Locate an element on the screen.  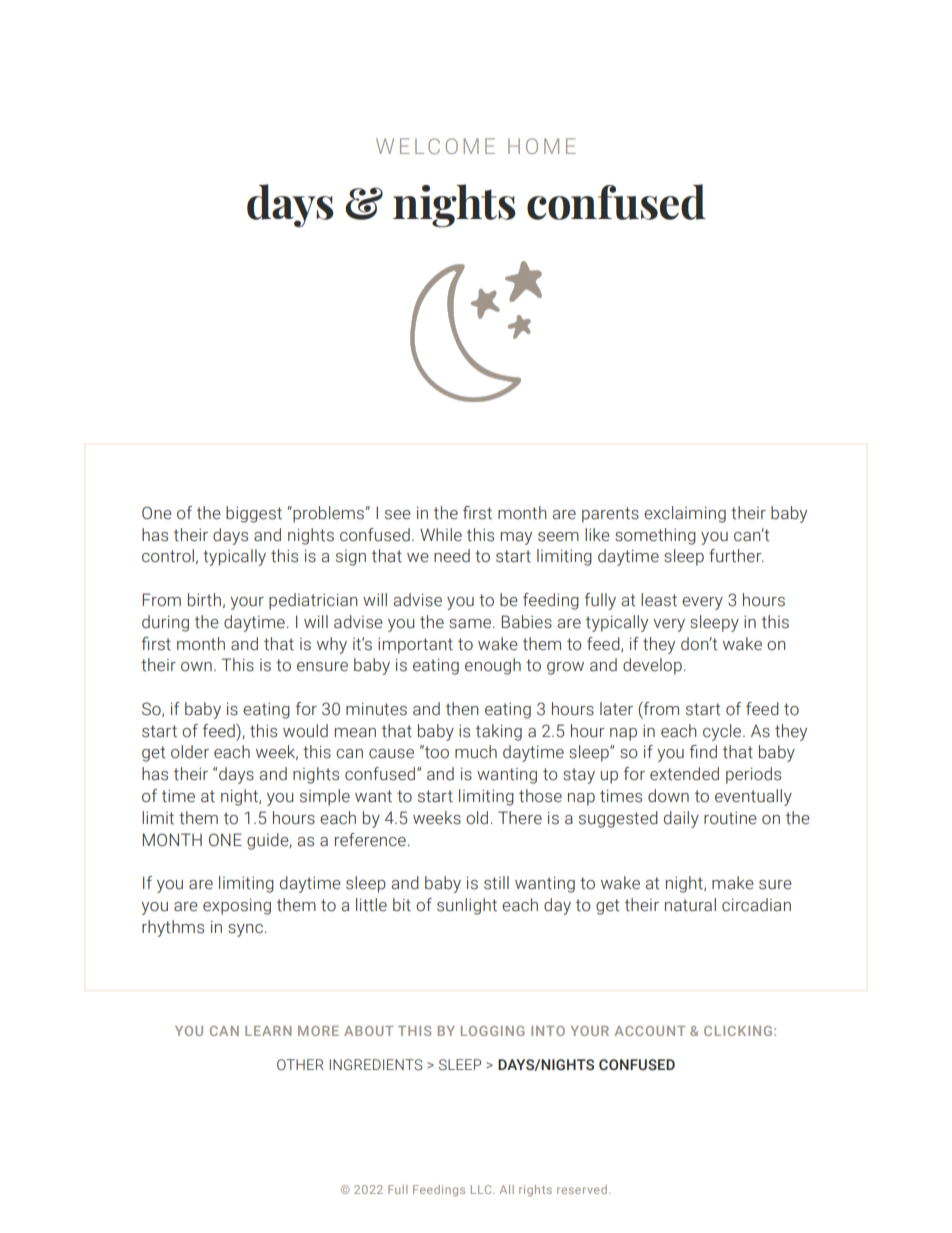
HOME is located at coordinates (542, 146).
